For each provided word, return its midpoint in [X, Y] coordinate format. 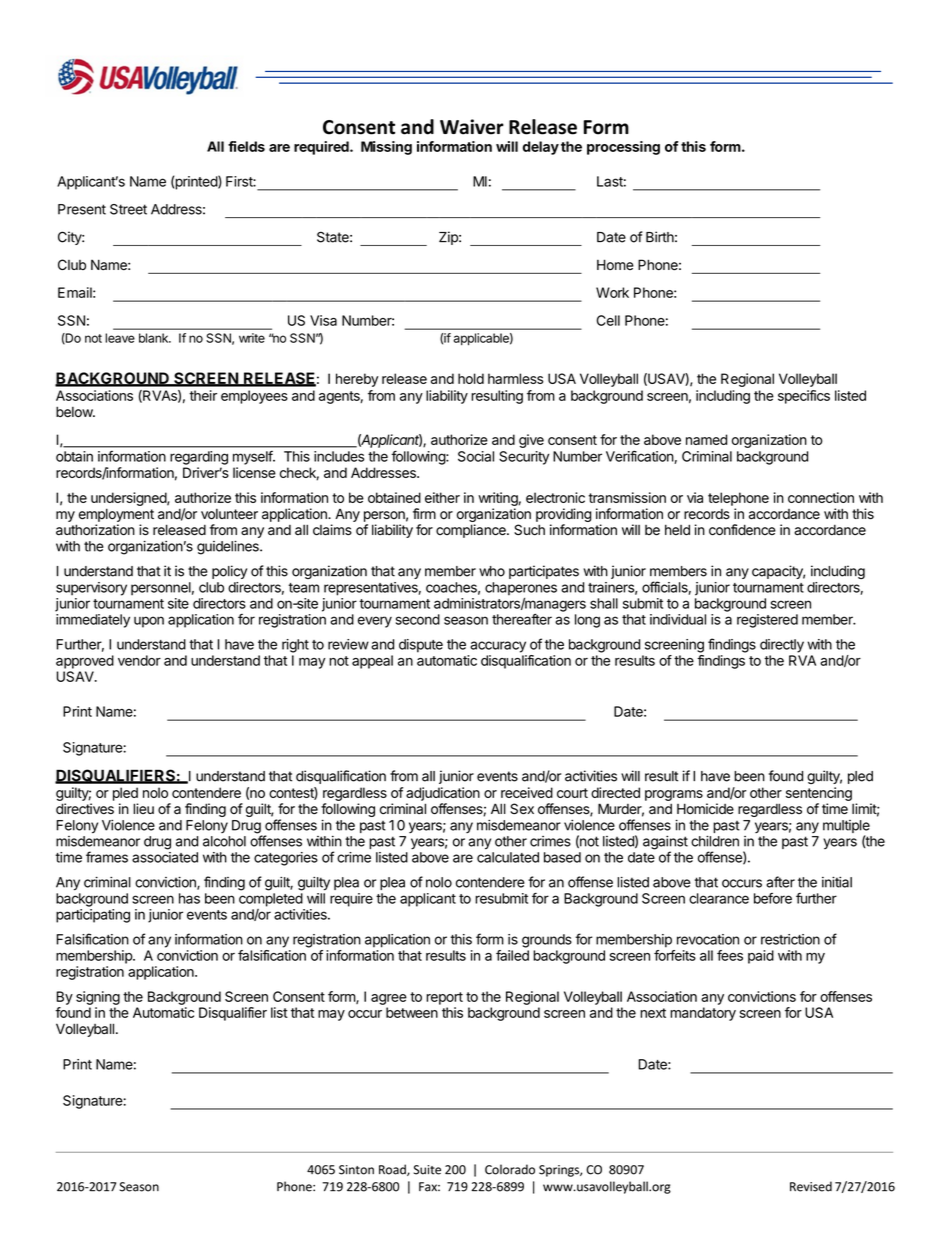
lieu [143, 808]
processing [623, 148]
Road [393, 1170]
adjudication [443, 794]
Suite [427, 1170]
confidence [742, 530]
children [715, 841]
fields [246, 146]
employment [116, 515]
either [442, 497]
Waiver [472, 127]
